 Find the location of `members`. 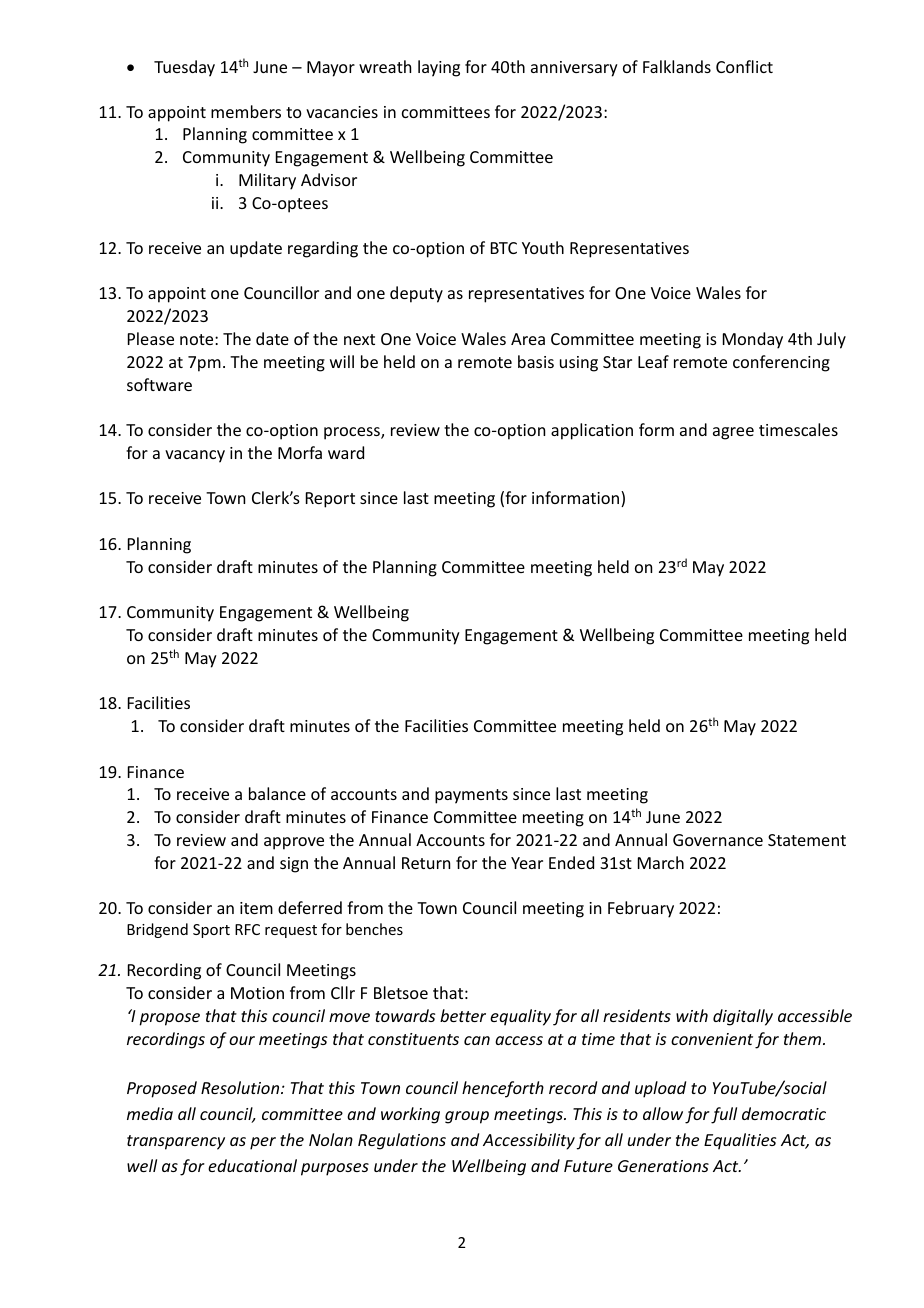

members is located at coordinates (246, 111).
